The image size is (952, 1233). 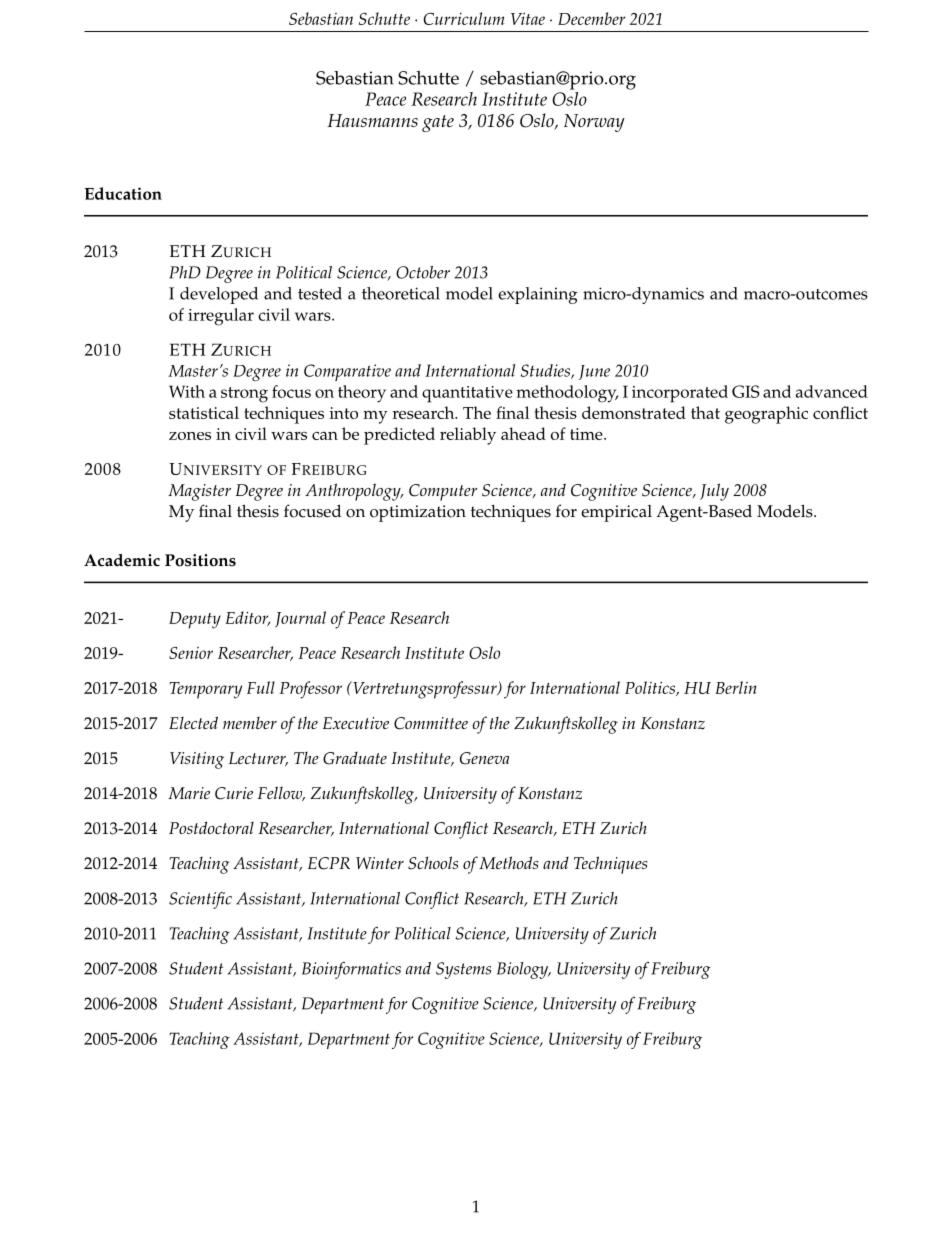 What do you see at coordinates (736, 687) in the screenshot?
I see `Berlin` at bounding box center [736, 687].
